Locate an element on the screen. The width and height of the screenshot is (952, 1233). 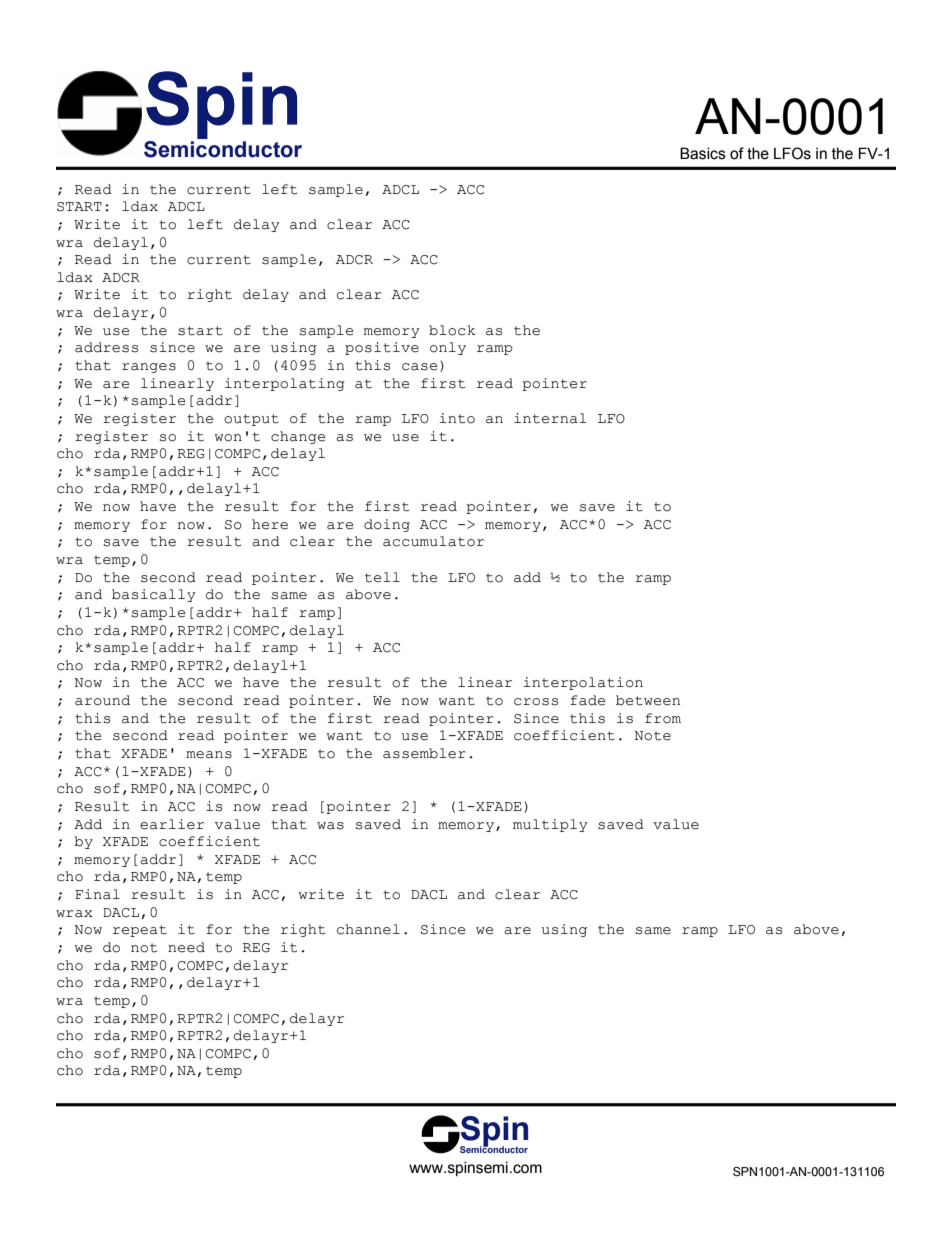
channel is located at coordinates (368, 929).
